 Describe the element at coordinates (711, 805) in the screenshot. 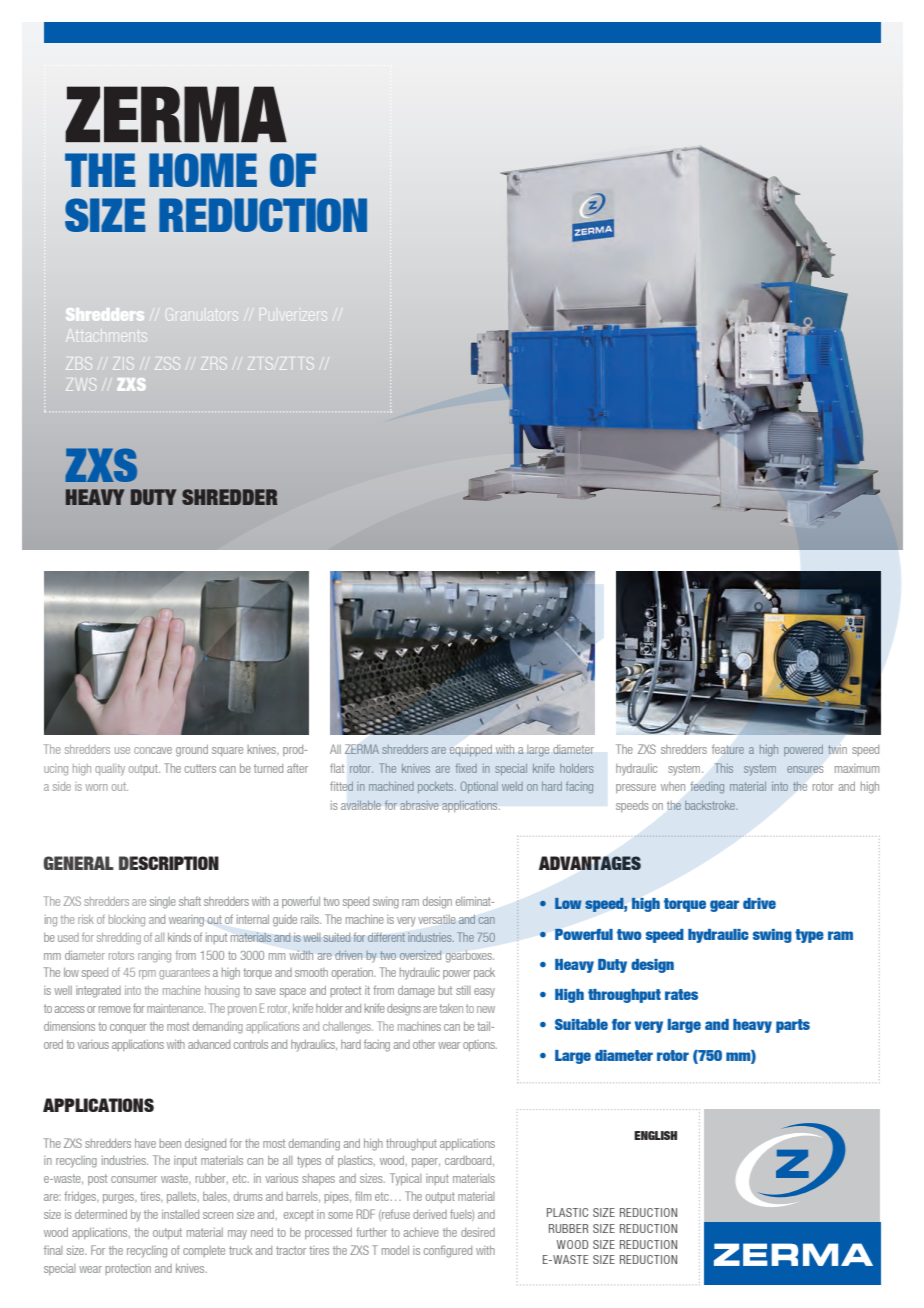

I see `backstroke` at that location.
